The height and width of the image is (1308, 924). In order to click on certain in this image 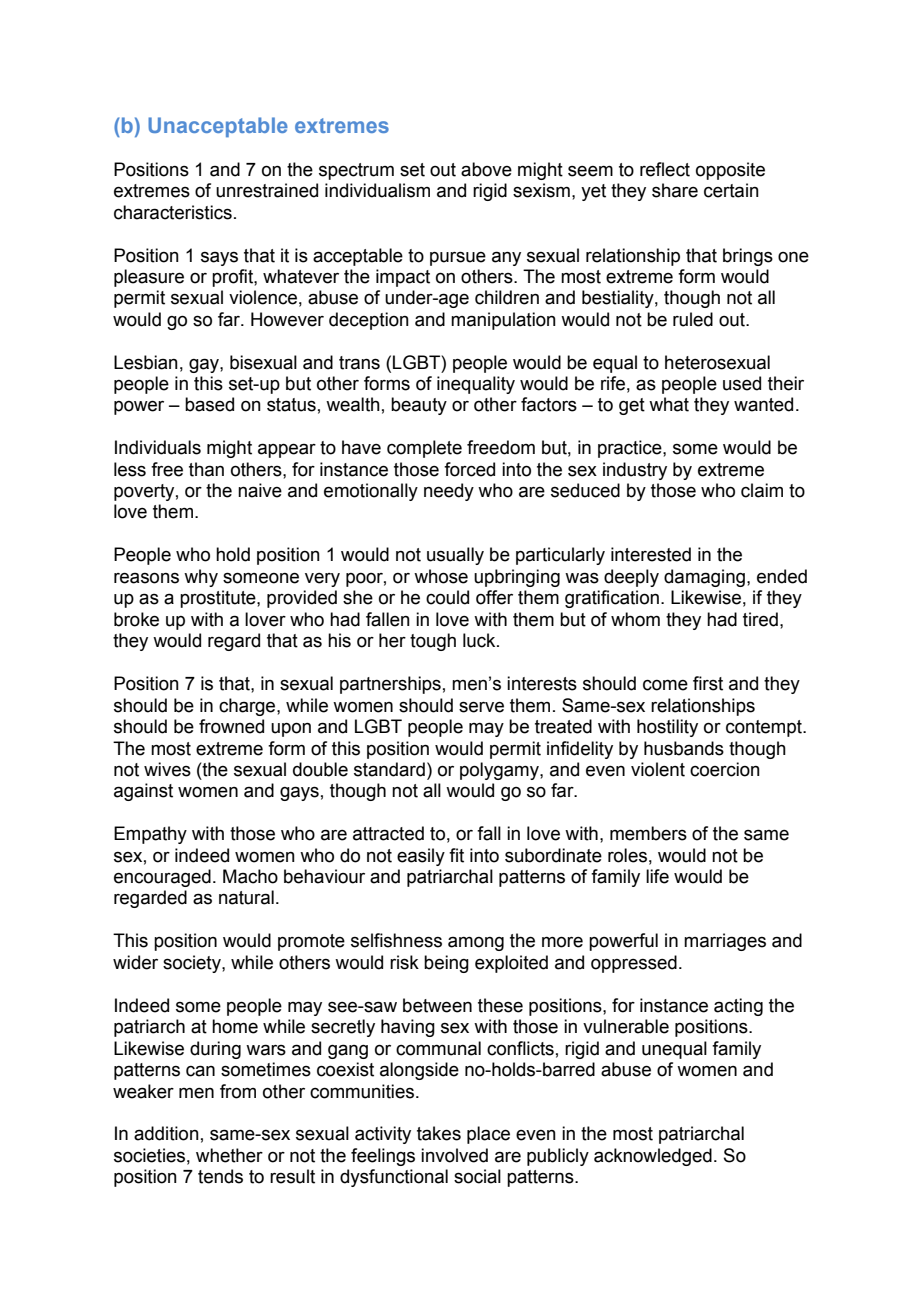, I will do `click(731, 190)`.
